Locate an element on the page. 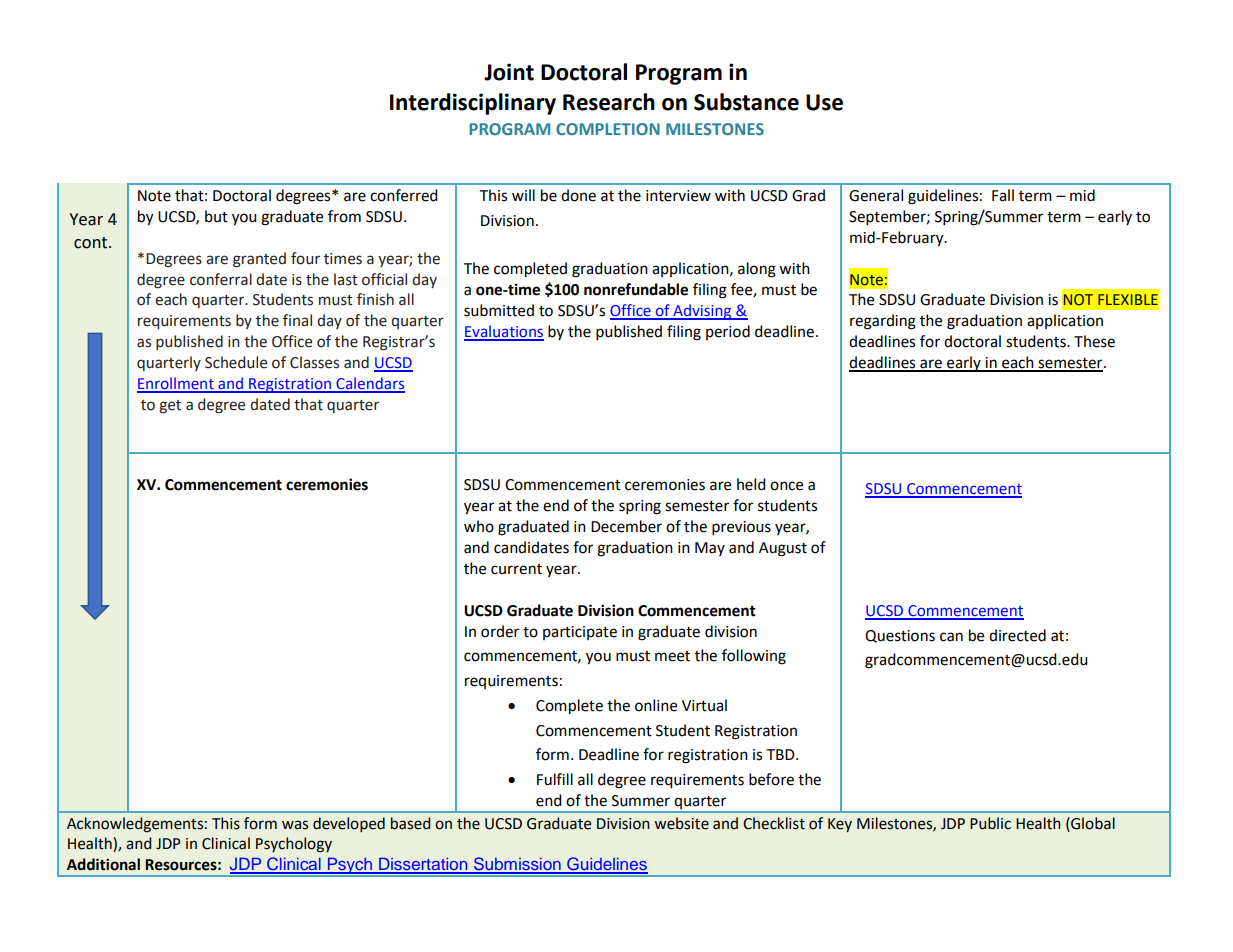  Use is located at coordinates (824, 102).
